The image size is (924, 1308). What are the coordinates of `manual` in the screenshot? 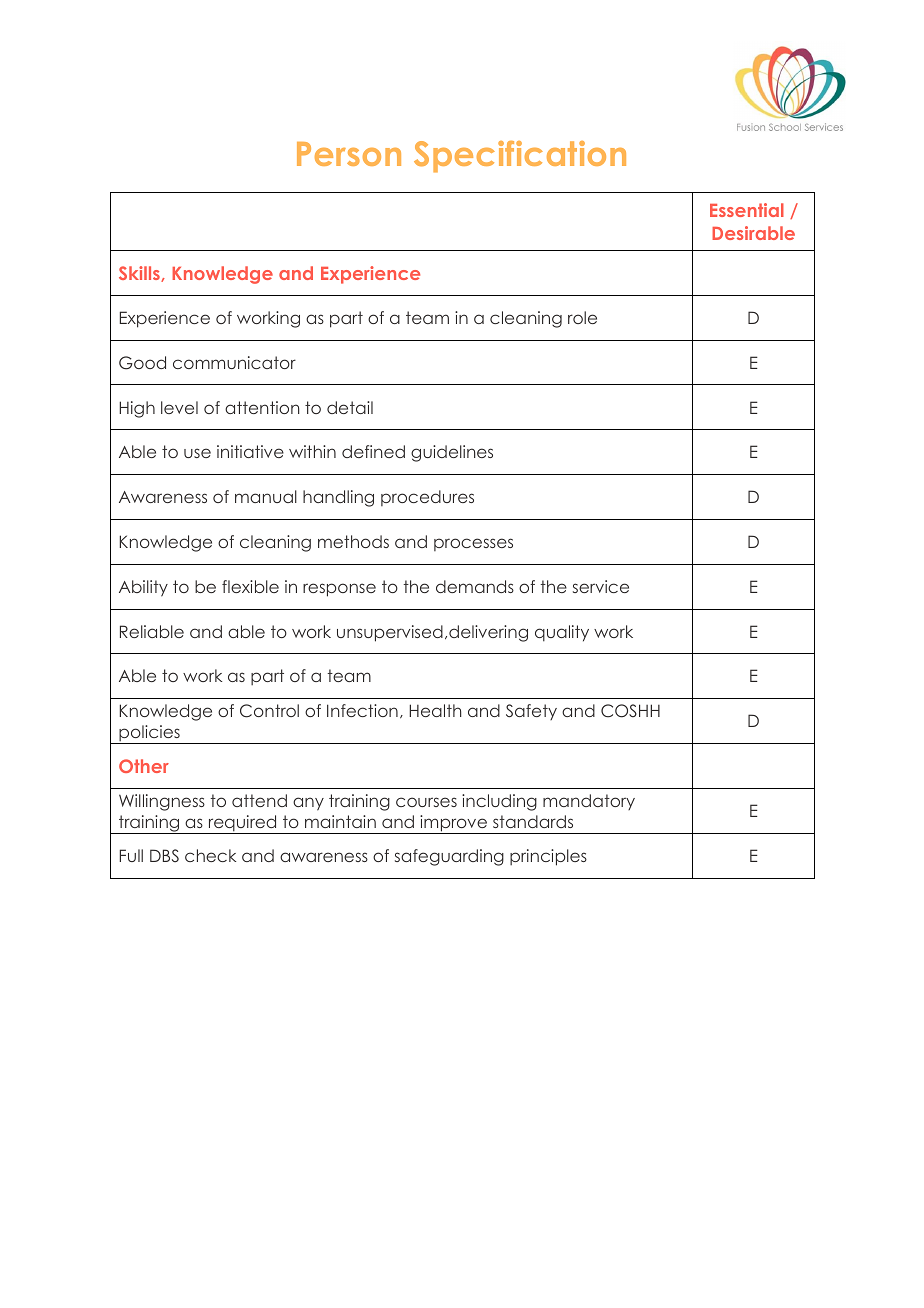 It's located at (266, 496).
